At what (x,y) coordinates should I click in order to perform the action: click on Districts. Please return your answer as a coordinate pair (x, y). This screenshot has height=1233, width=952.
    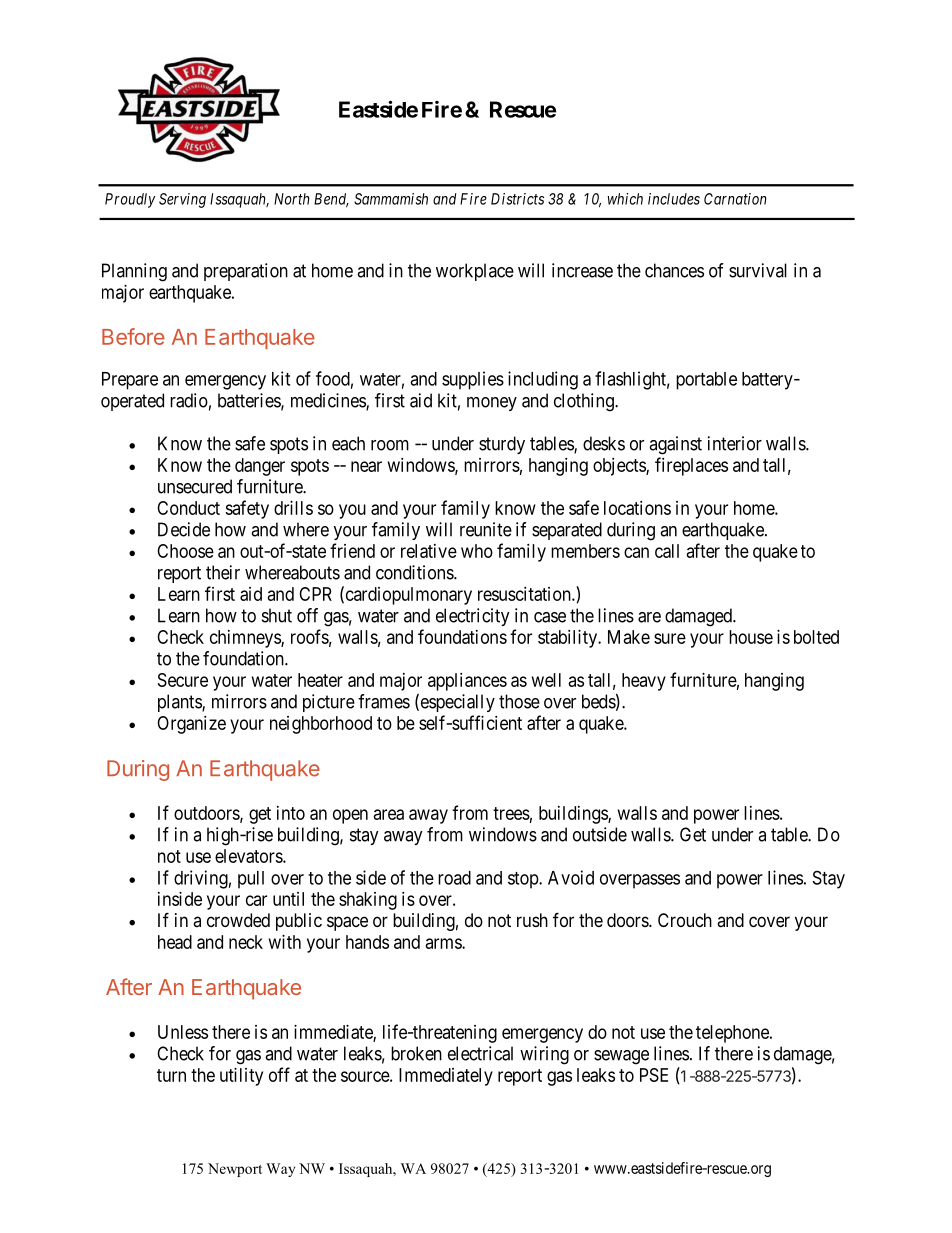
    Looking at the image, I should click on (517, 199).
